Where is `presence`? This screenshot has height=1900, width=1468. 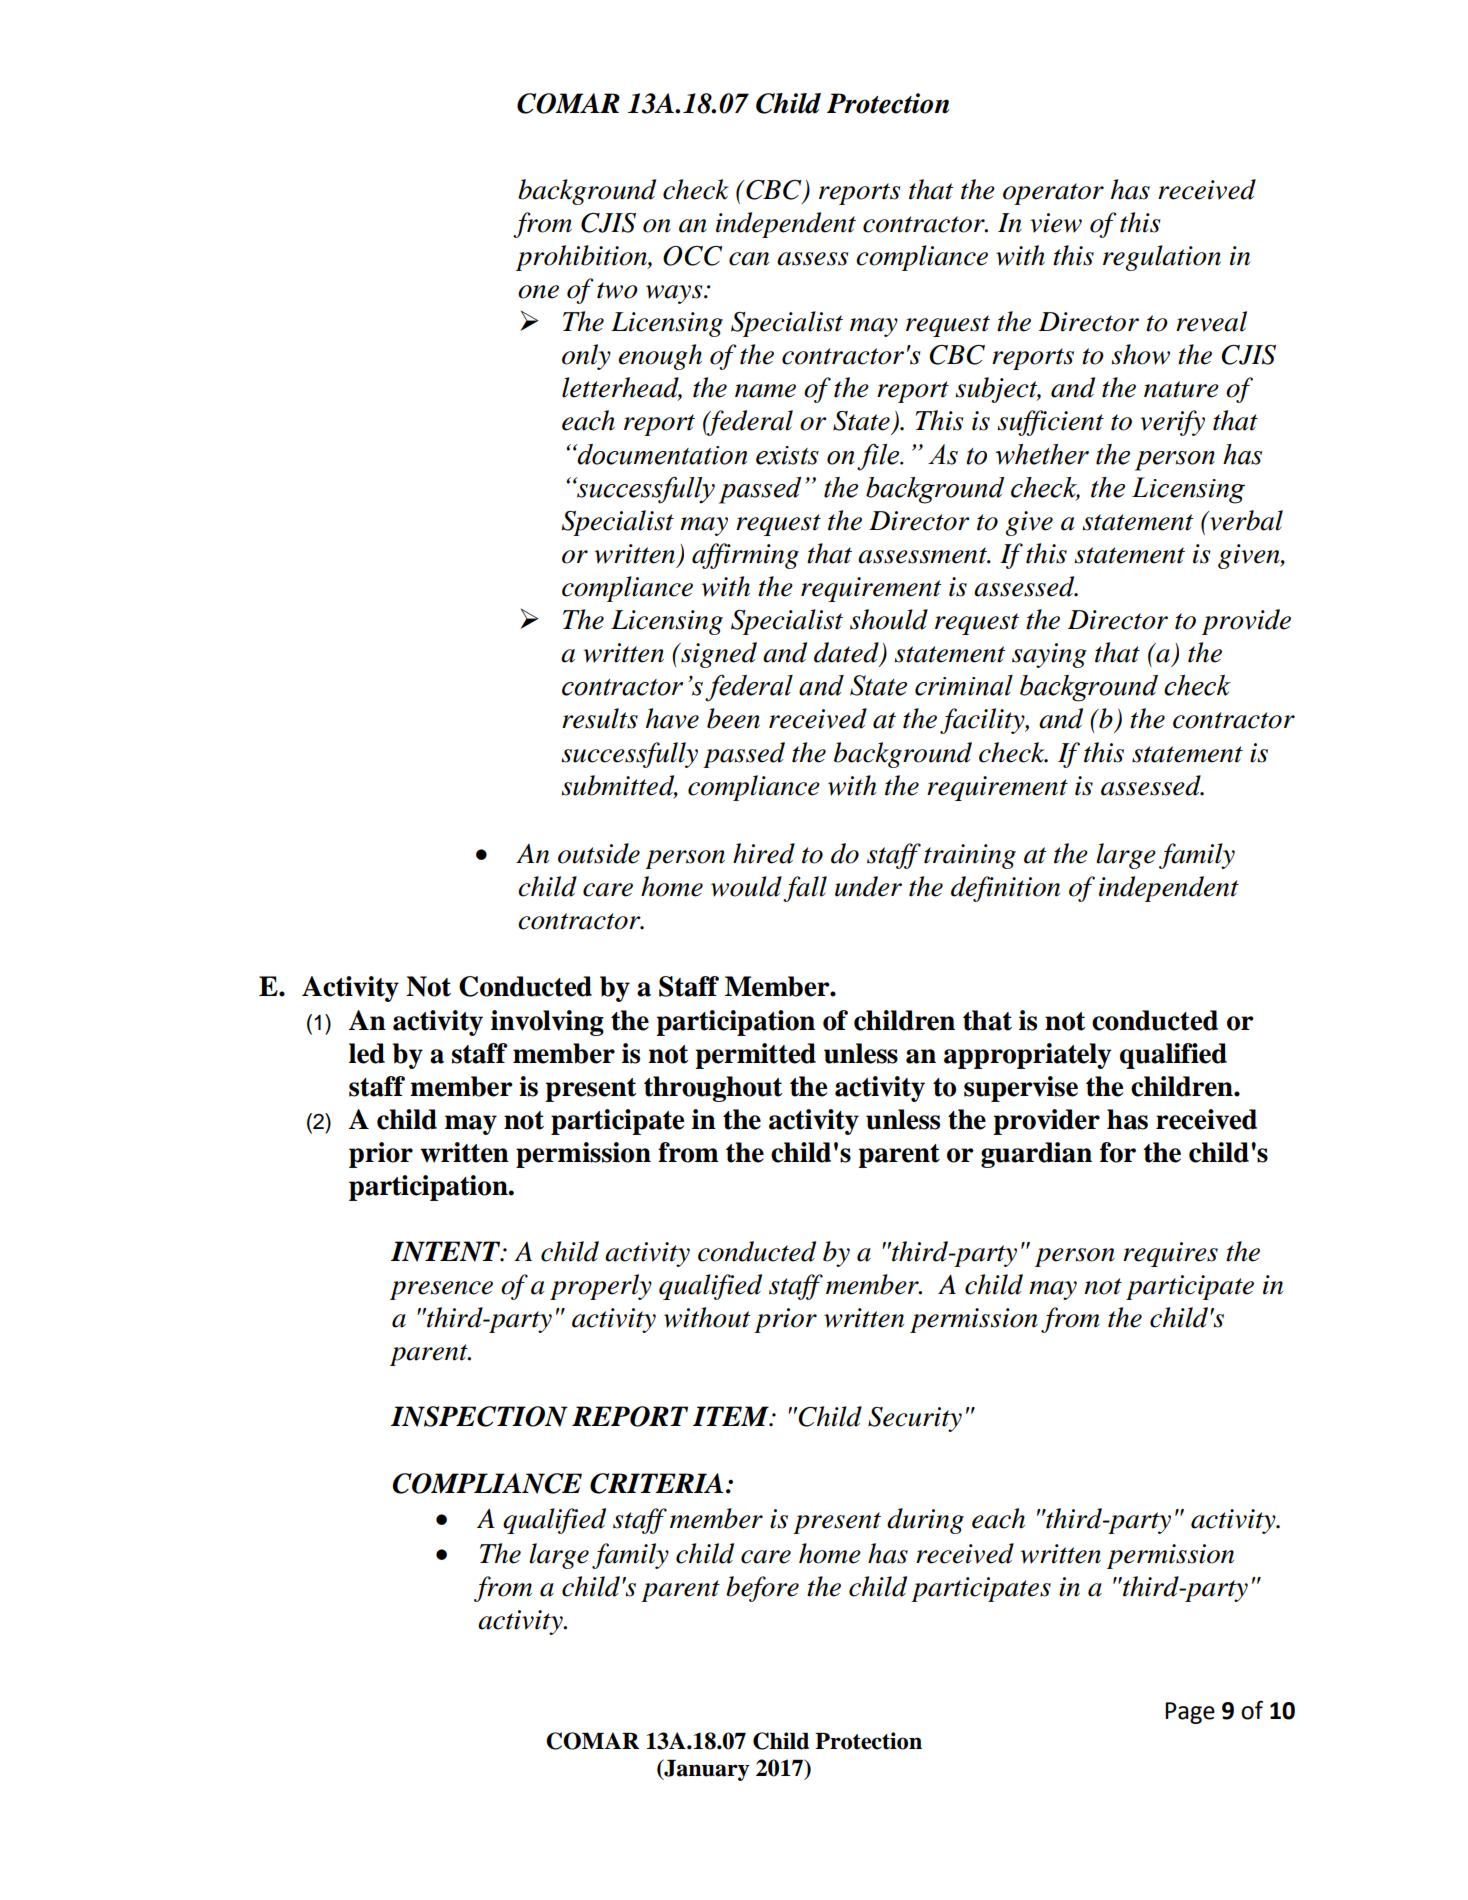
presence is located at coordinates (441, 1290).
